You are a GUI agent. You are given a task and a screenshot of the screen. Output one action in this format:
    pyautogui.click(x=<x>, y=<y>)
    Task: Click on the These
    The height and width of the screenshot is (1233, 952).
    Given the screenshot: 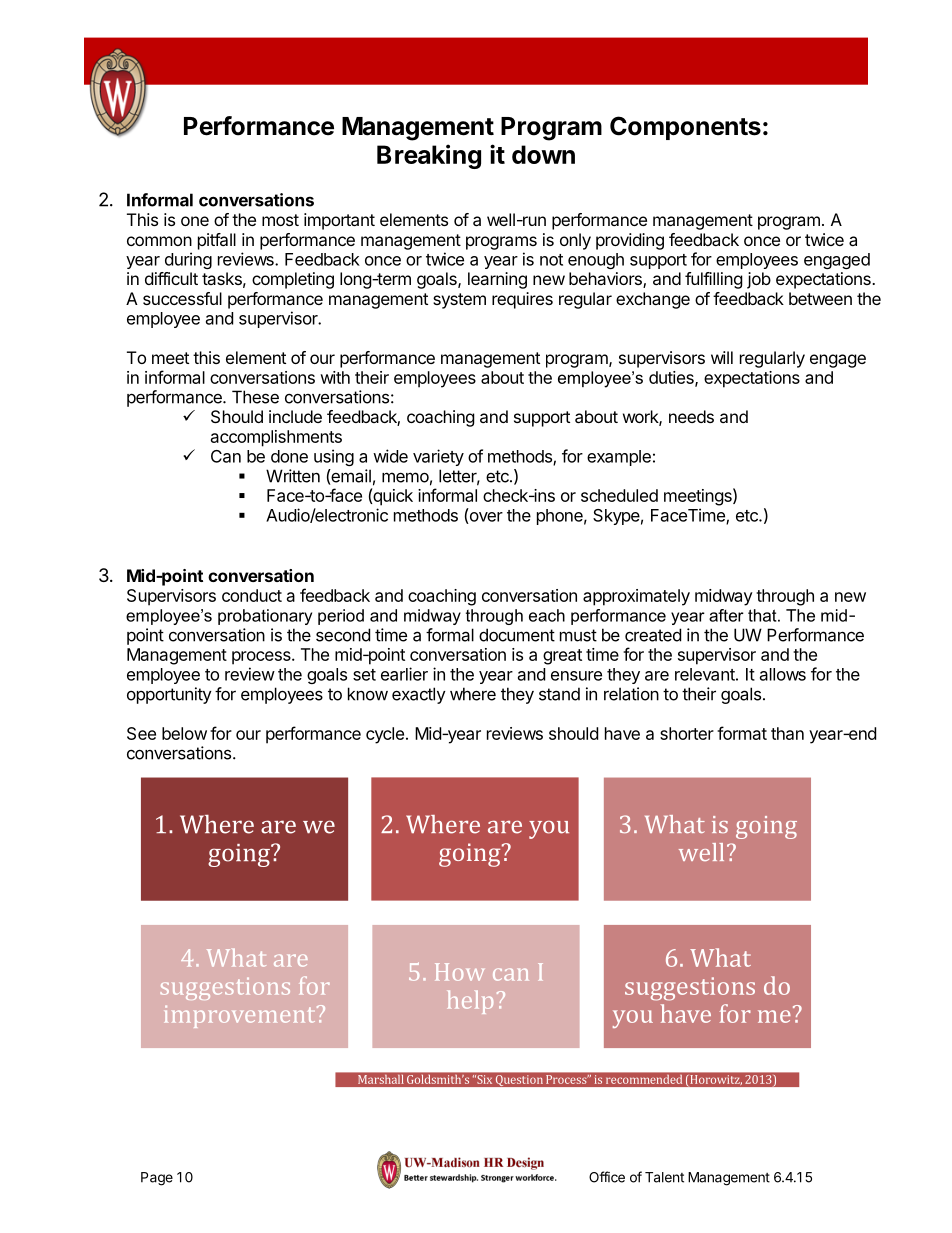 What is the action you would take?
    pyautogui.click(x=255, y=397)
